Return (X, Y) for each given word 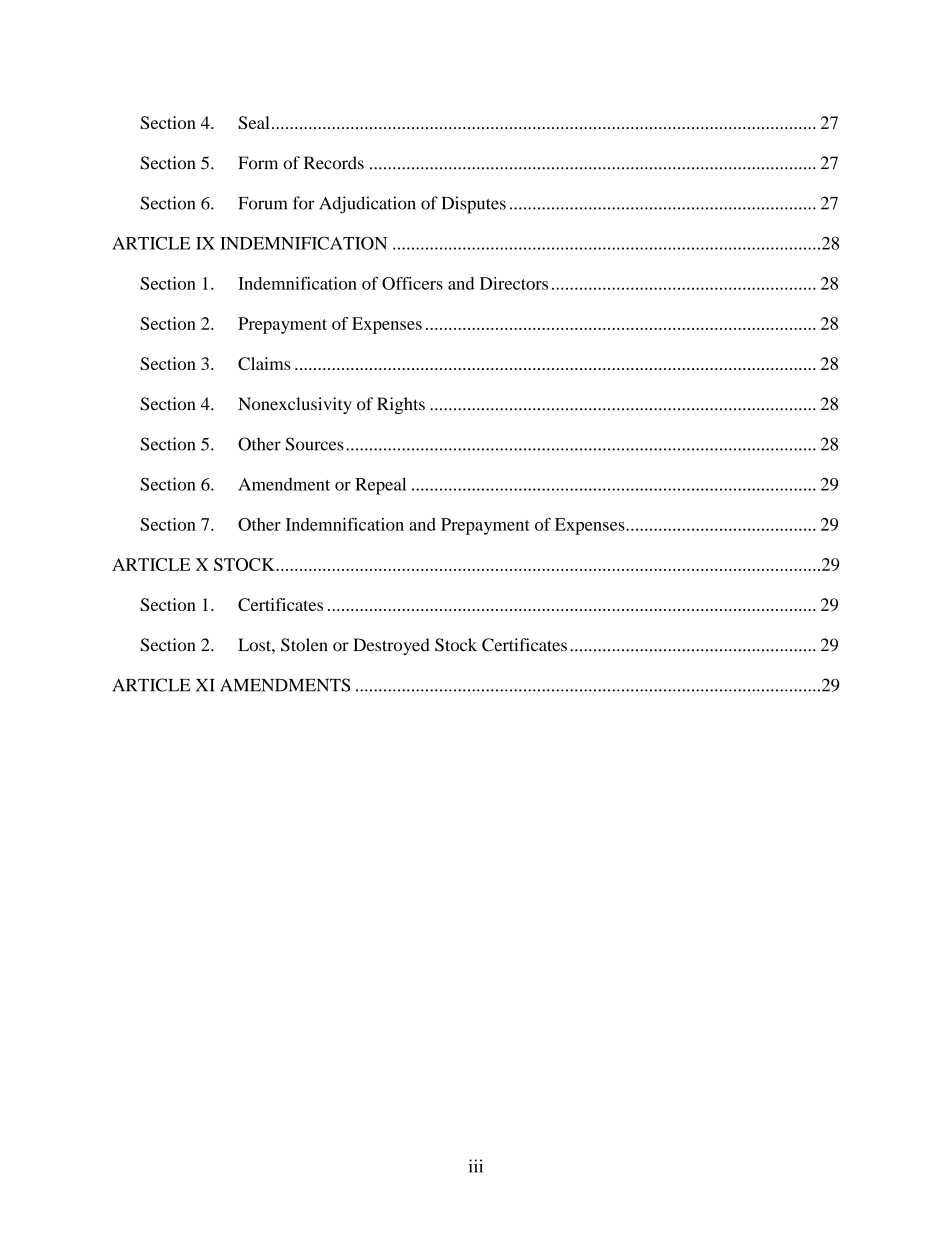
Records (334, 163)
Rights (401, 405)
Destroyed (391, 646)
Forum (262, 203)
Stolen (304, 645)
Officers (412, 283)
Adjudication (367, 205)
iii (476, 1166)
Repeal (380, 486)
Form (258, 163)
